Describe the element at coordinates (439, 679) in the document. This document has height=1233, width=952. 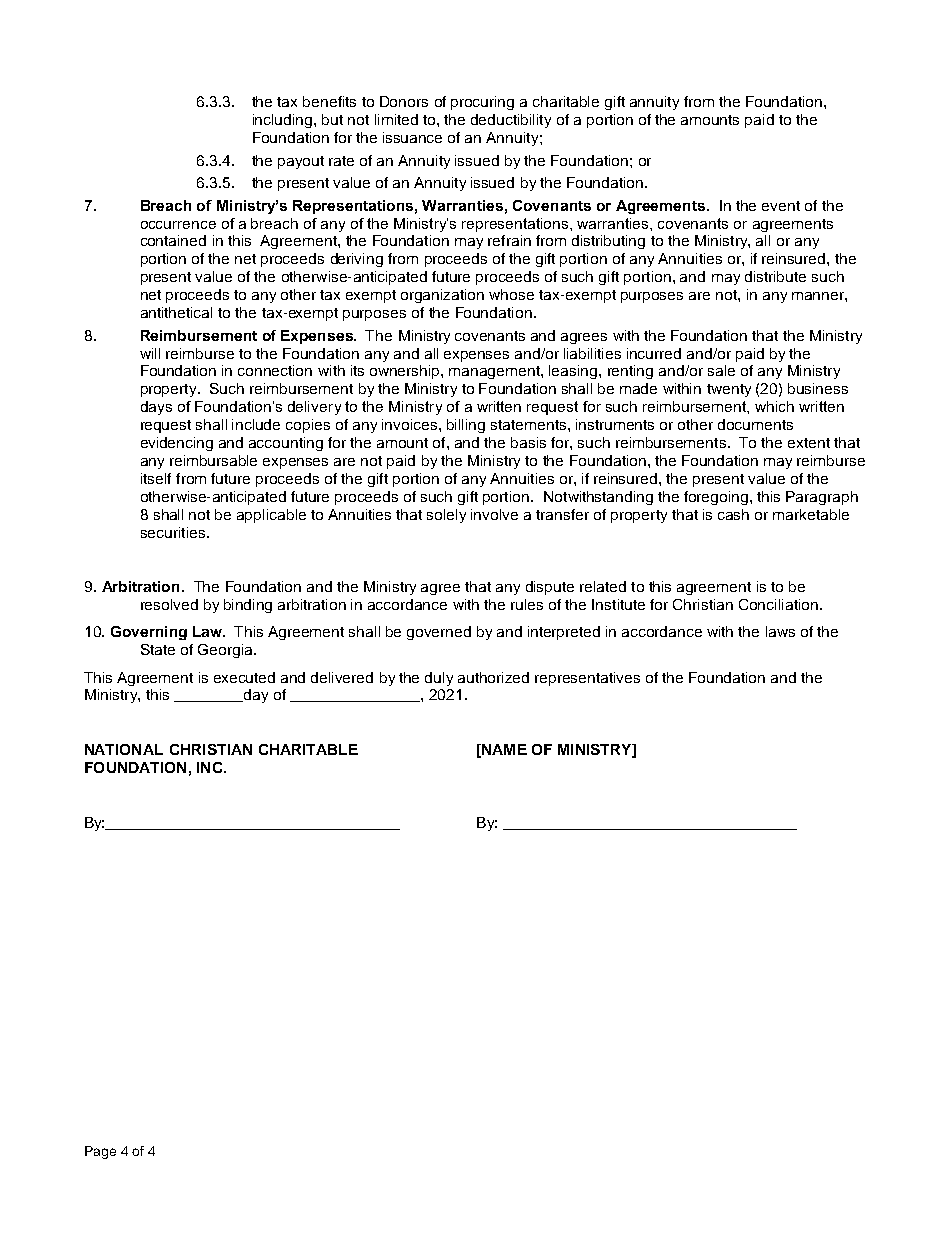
I see `duly` at that location.
